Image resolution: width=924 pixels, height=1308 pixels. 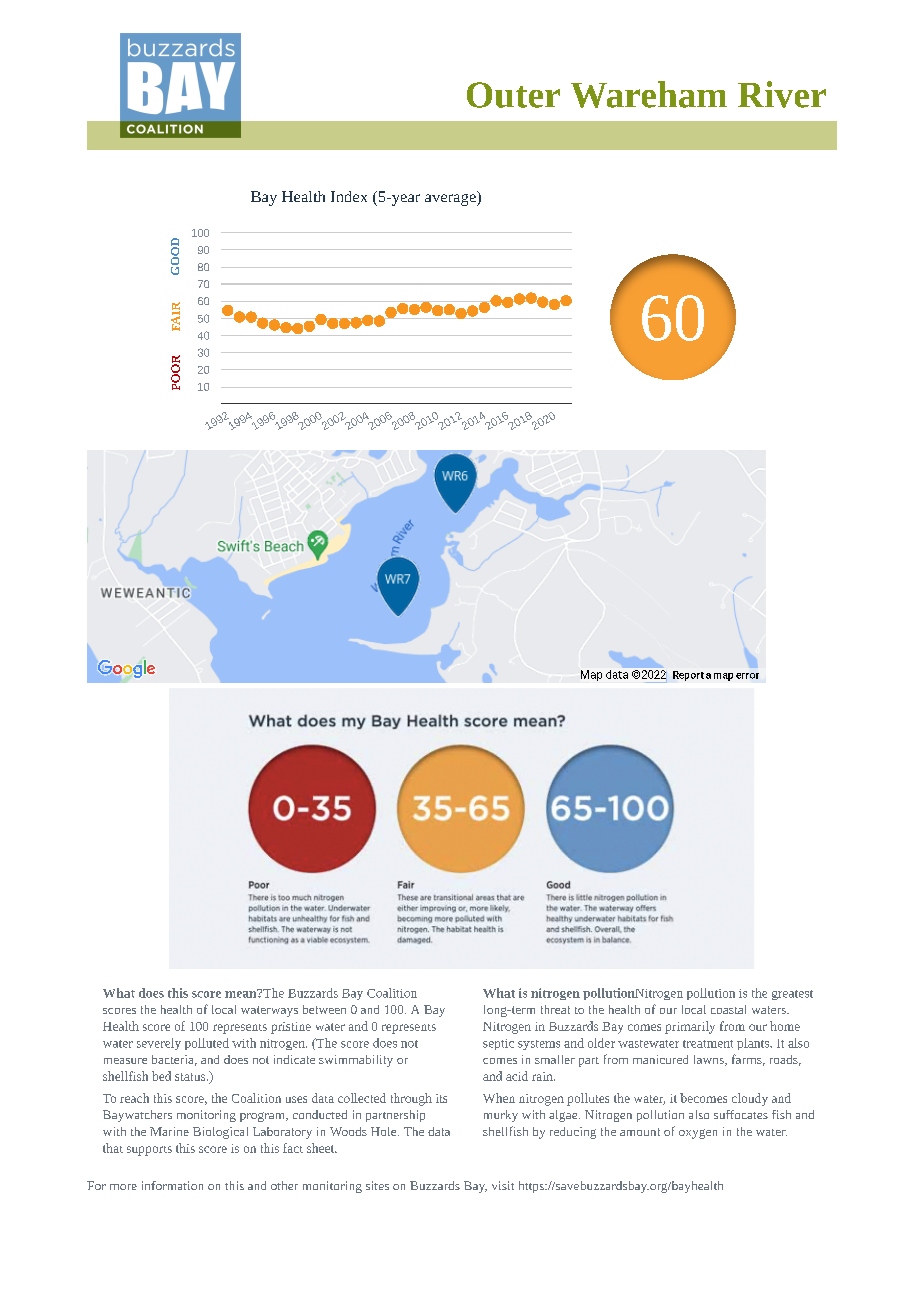 I want to click on Report, so click(x=688, y=676).
